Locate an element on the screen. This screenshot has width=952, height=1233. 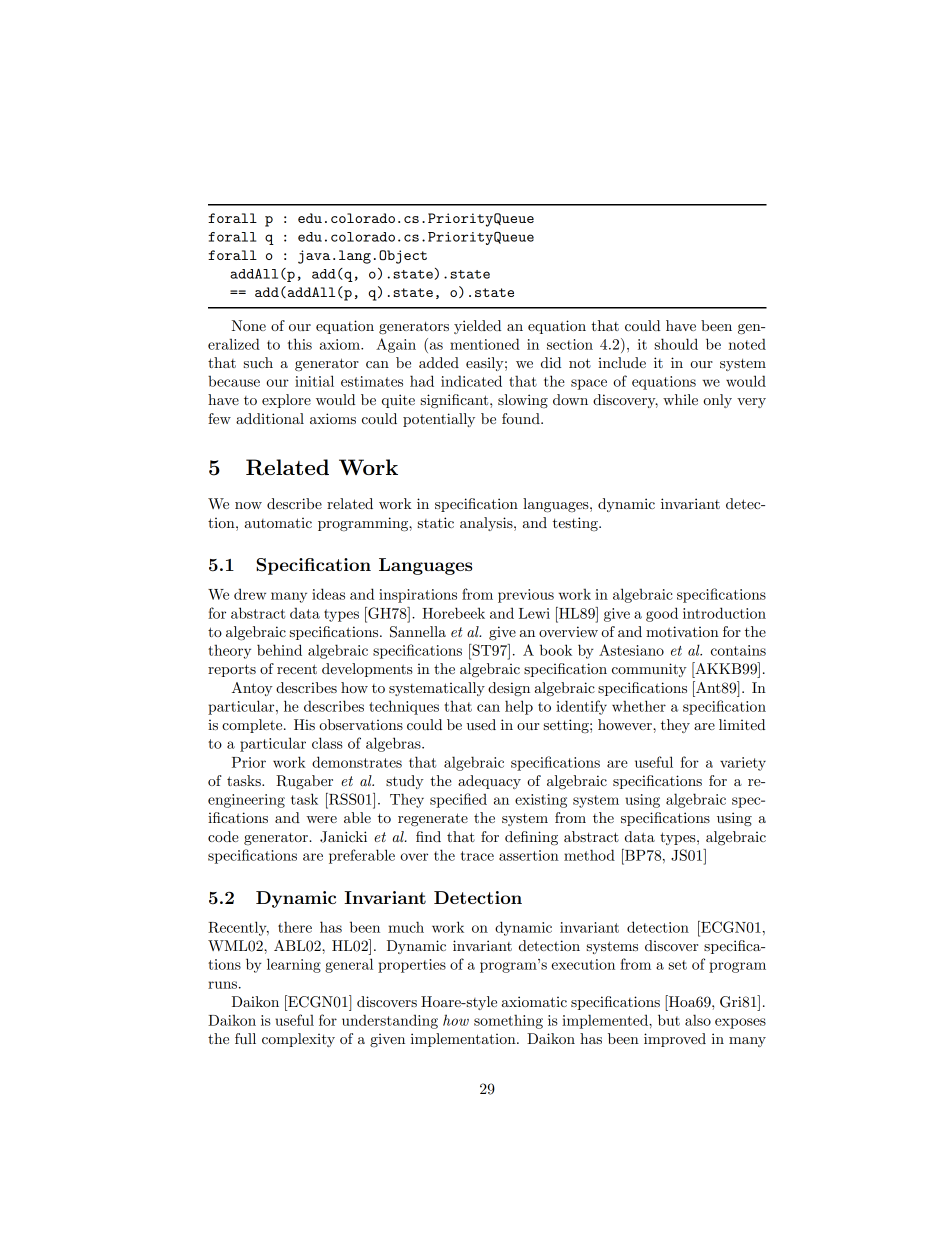
yielded is located at coordinates (477, 327).
